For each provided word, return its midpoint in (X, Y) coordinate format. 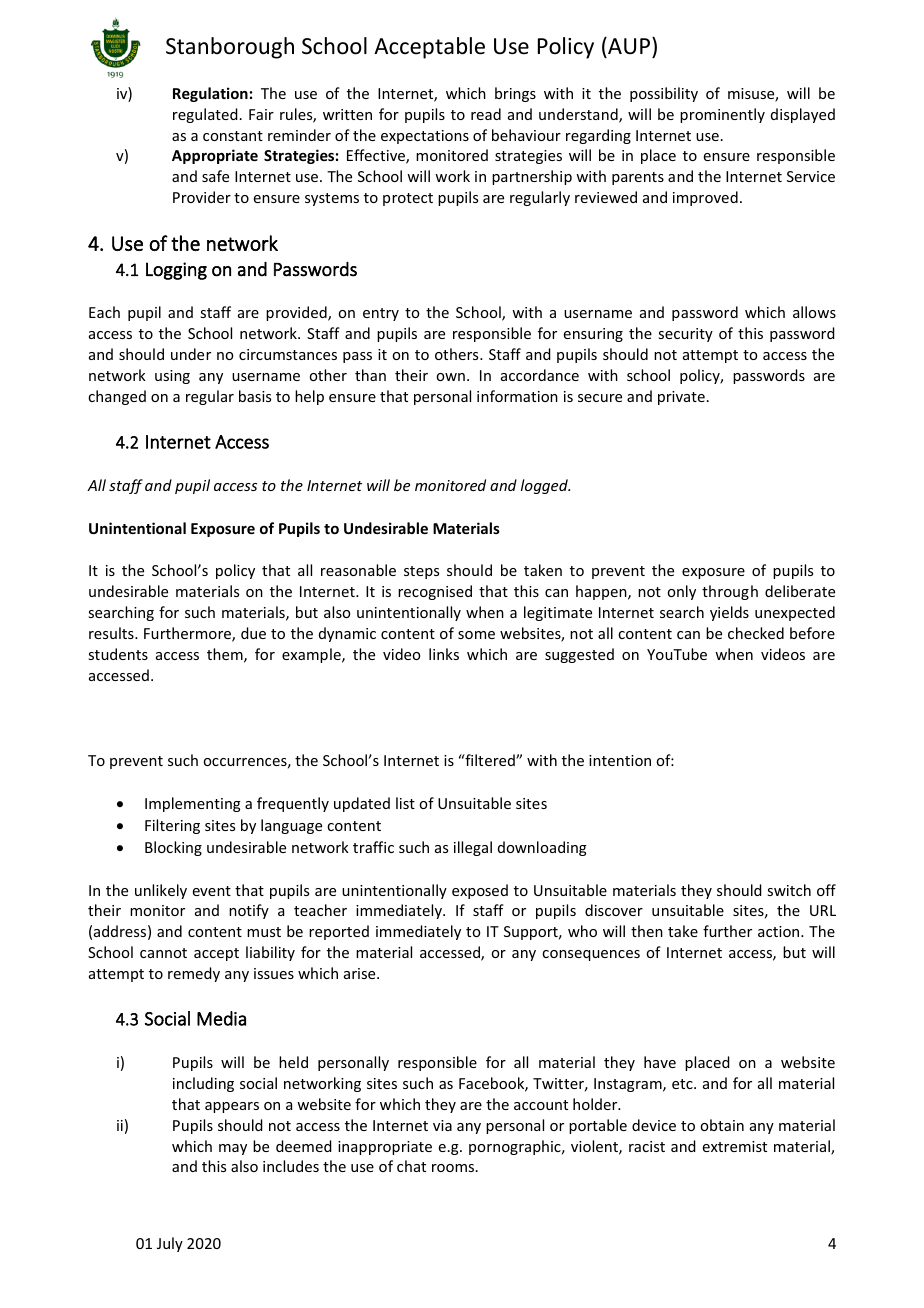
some (476, 635)
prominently (722, 115)
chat (411, 1166)
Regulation (210, 94)
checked (756, 633)
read (486, 114)
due (253, 633)
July (170, 1244)
